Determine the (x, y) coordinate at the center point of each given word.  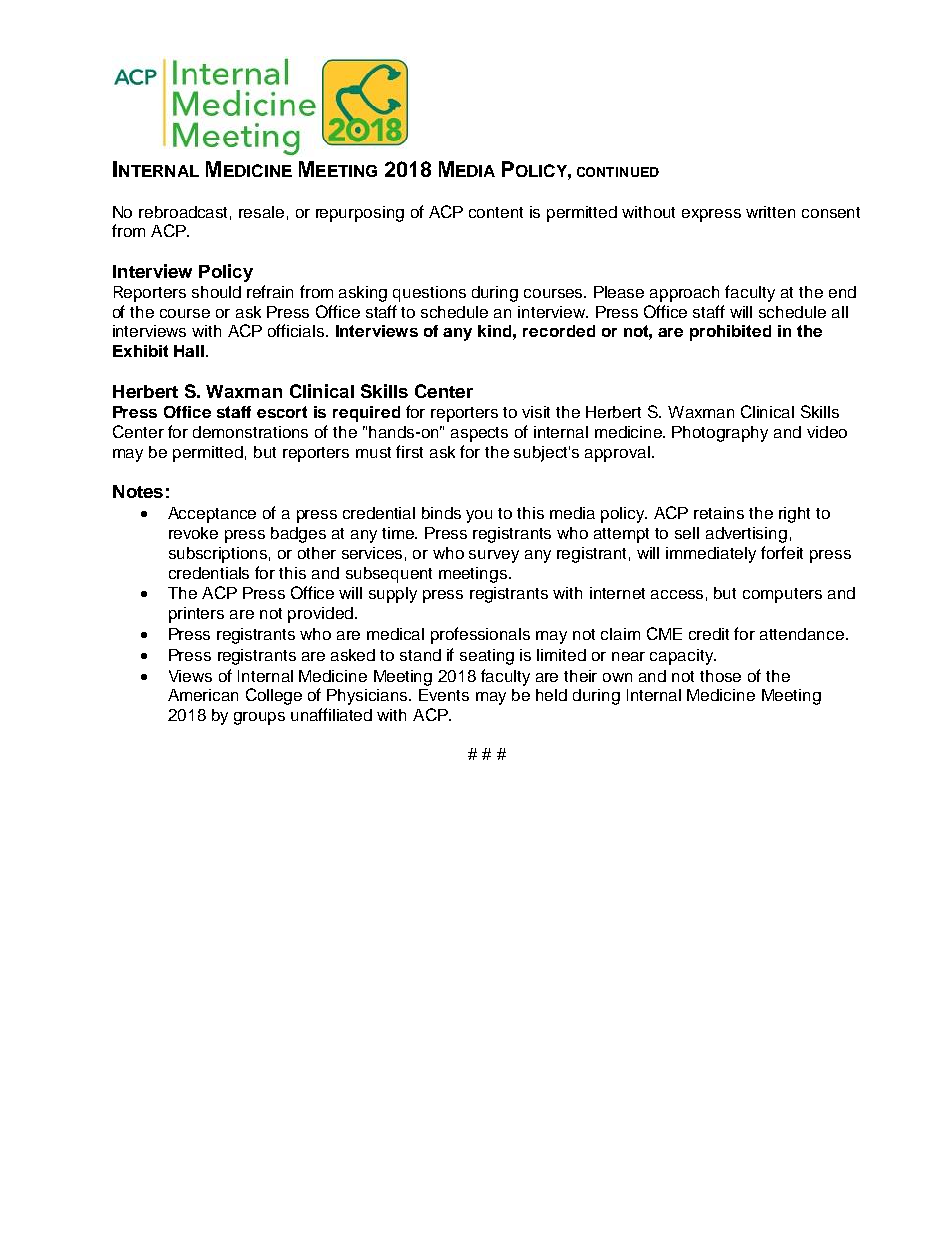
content (496, 212)
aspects (479, 434)
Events (444, 695)
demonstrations (250, 432)
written (770, 212)
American (203, 695)
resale (261, 212)
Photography (720, 434)
